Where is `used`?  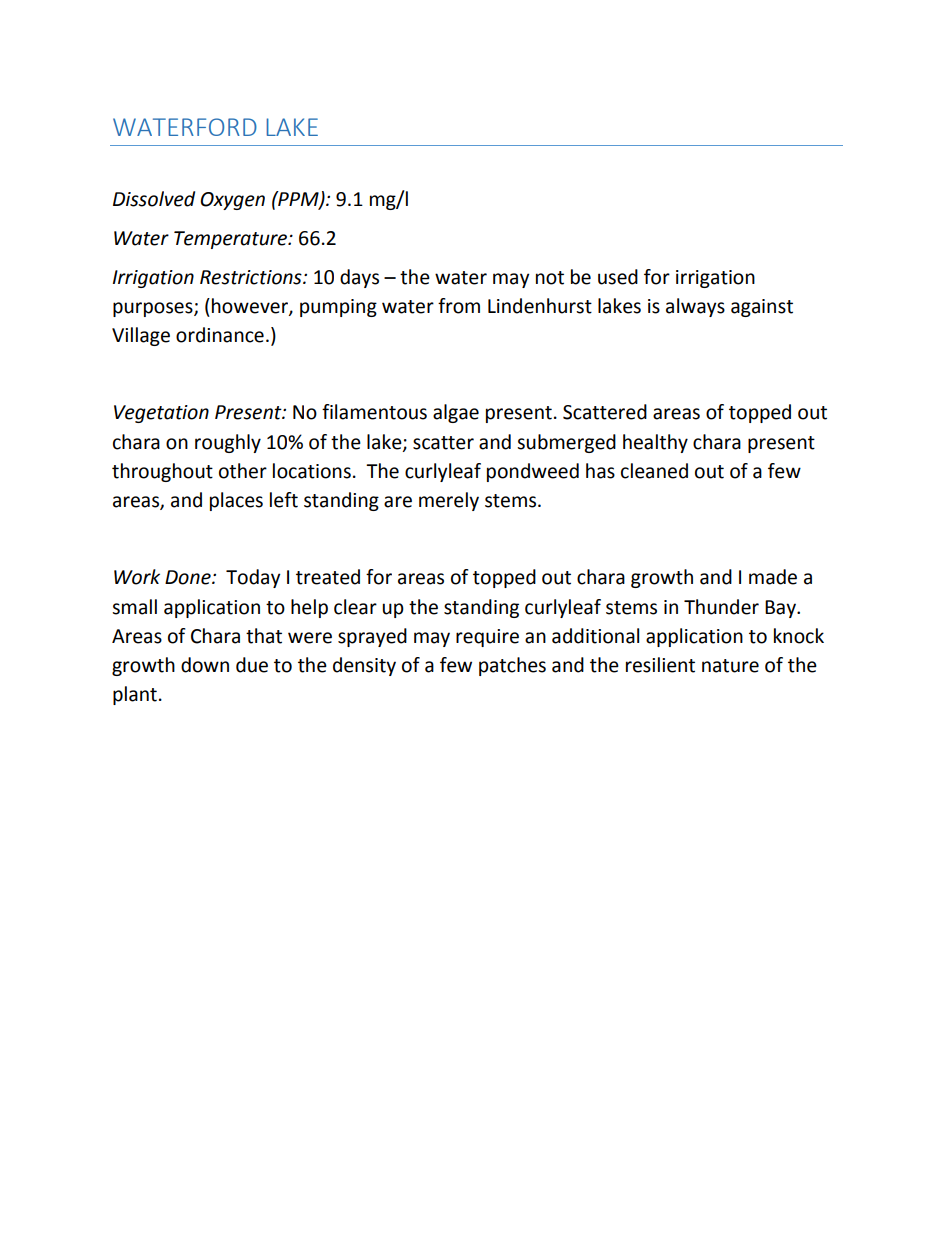 used is located at coordinates (618, 277).
